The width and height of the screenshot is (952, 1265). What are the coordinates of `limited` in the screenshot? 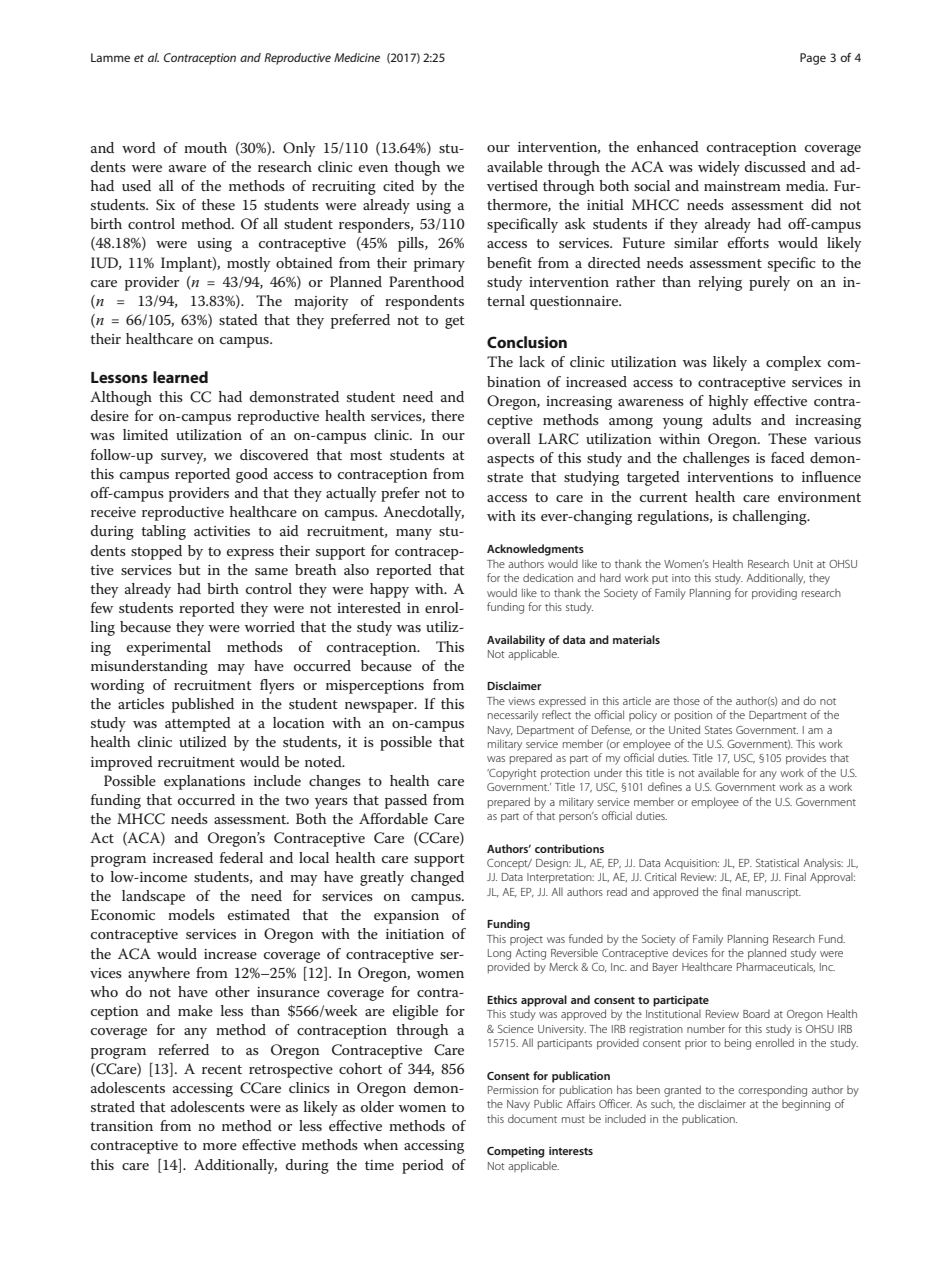 It's located at (145, 434).
